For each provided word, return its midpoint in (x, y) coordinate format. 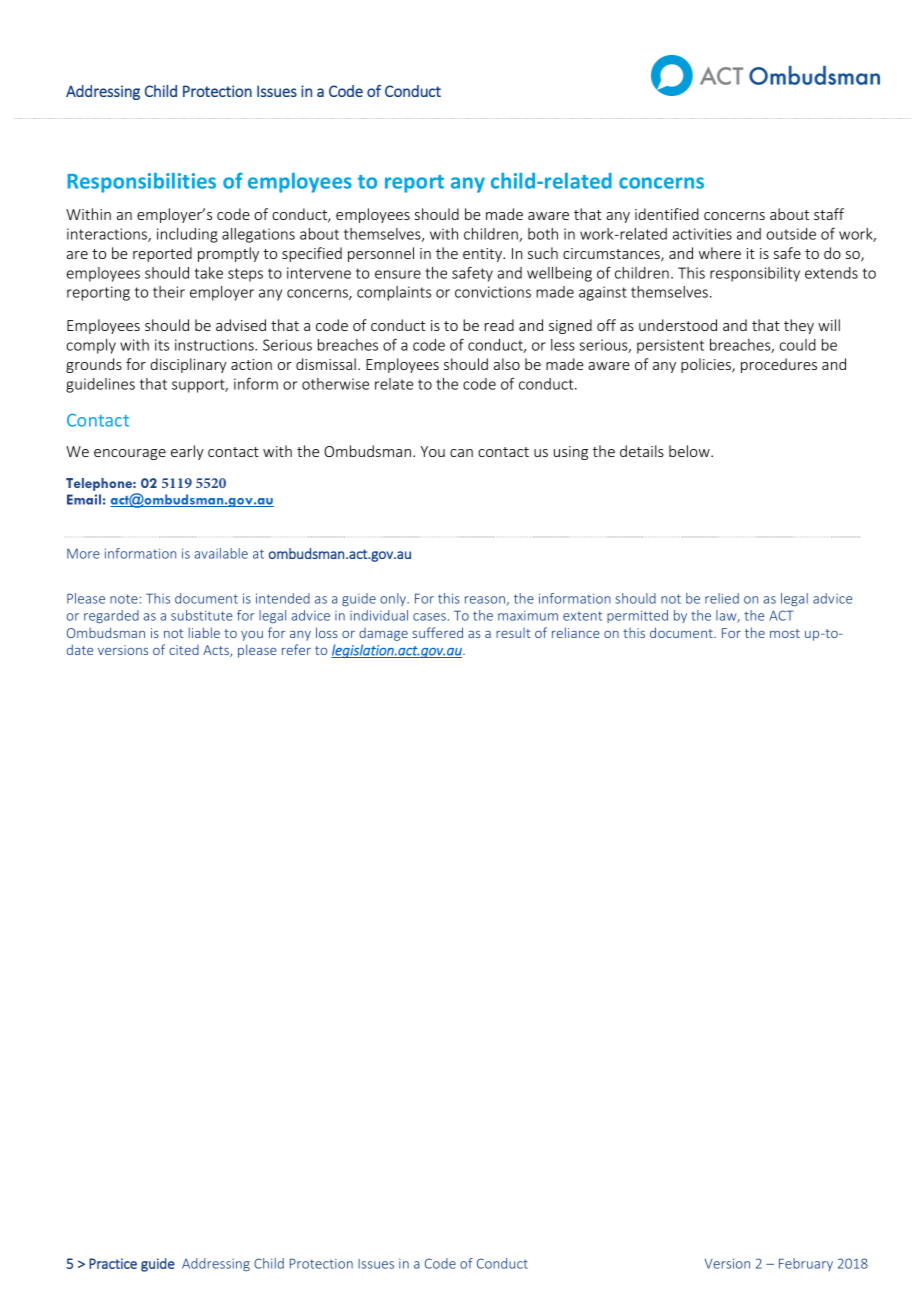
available (221, 553)
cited (184, 650)
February (806, 1264)
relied (722, 598)
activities (702, 234)
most (785, 633)
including (187, 235)
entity (483, 255)
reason (485, 600)
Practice (113, 1263)
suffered (437, 632)
